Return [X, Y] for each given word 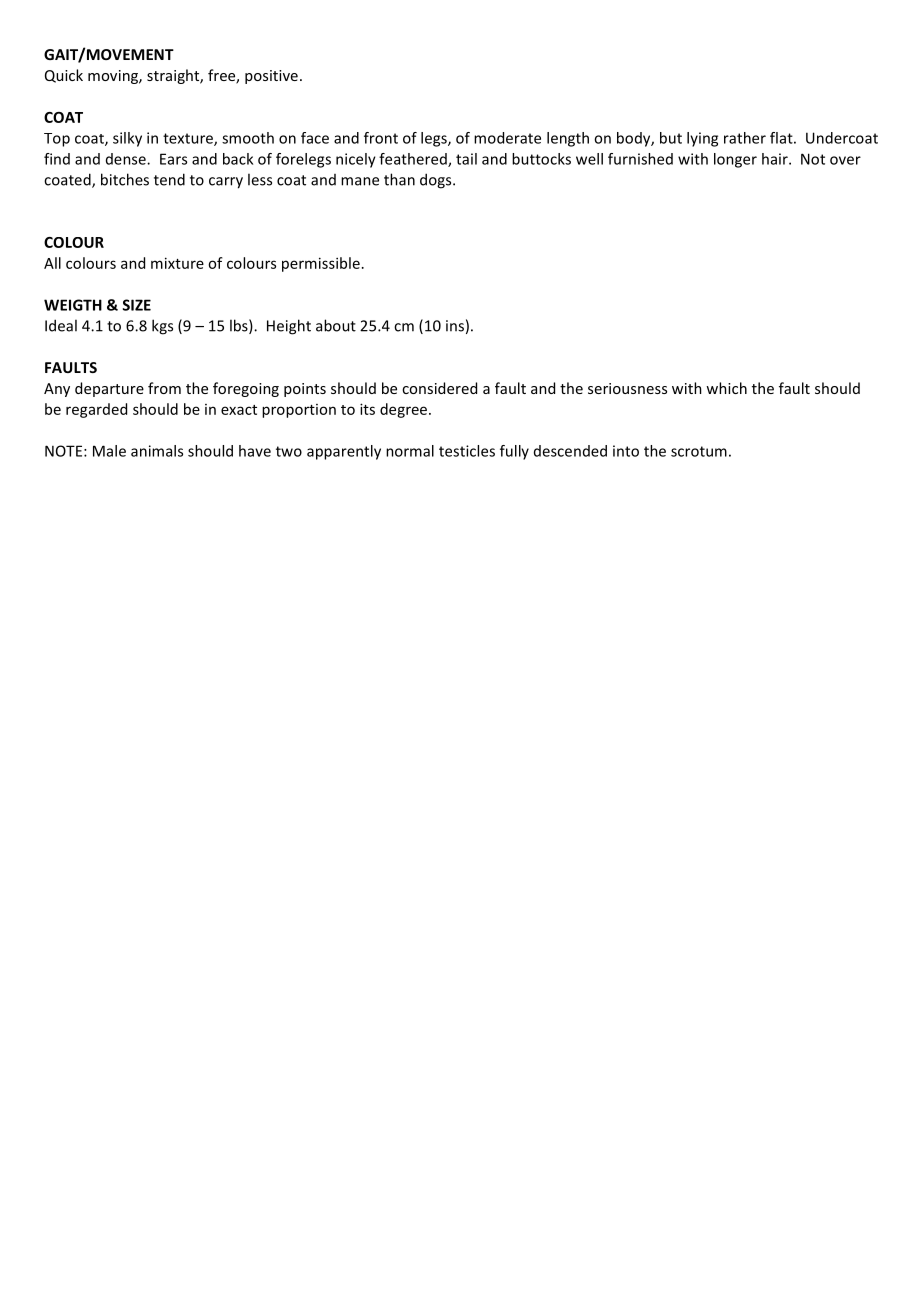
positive [271, 77]
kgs [162, 327]
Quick [64, 76]
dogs [437, 181]
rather [745, 138]
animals [157, 451]
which [726, 388]
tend [169, 179]
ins [455, 326]
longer [735, 160]
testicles [467, 451]
